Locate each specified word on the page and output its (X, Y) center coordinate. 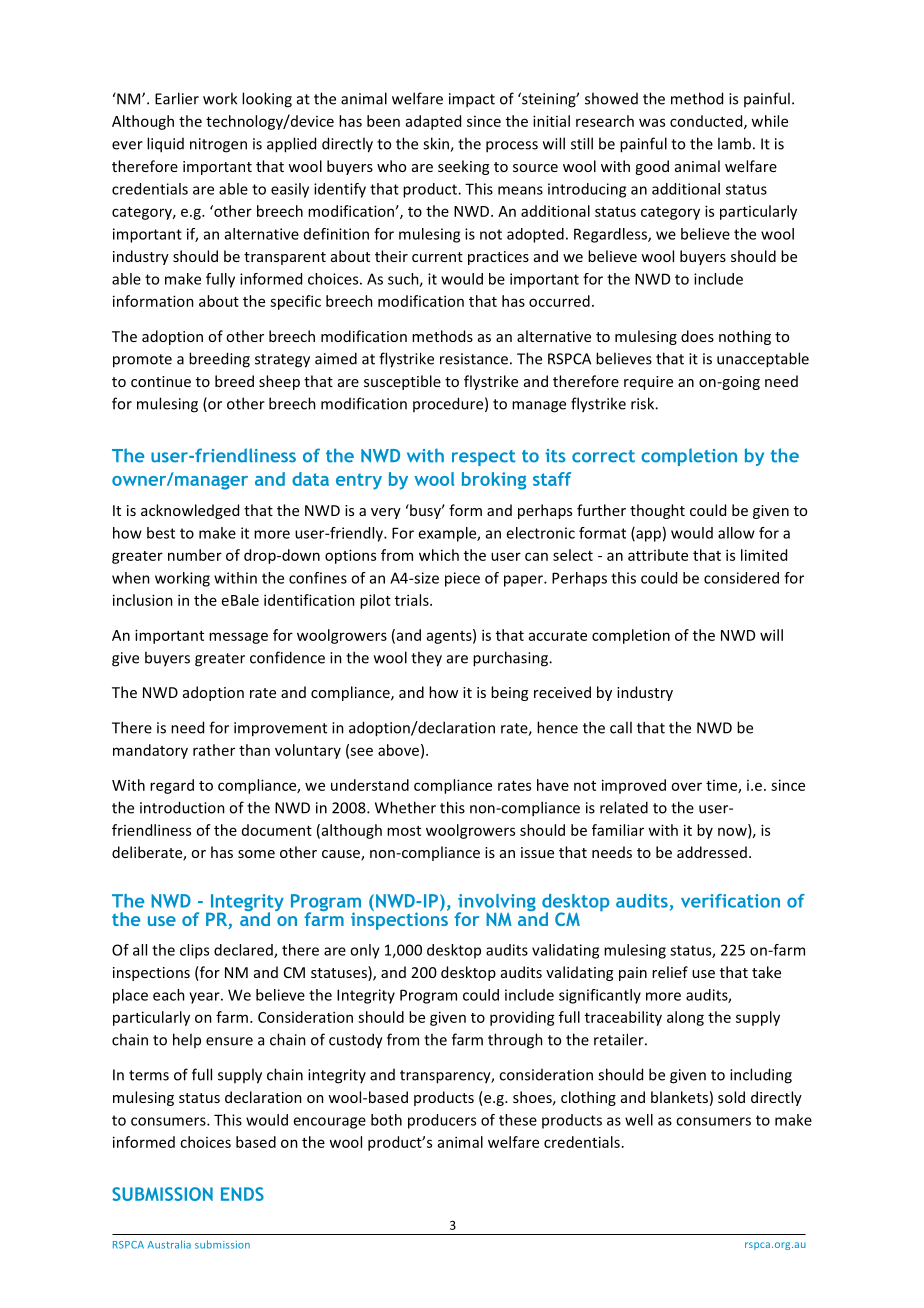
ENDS (242, 1194)
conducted (707, 122)
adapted (433, 122)
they (426, 659)
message (238, 638)
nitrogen (218, 145)
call (621, 727)
